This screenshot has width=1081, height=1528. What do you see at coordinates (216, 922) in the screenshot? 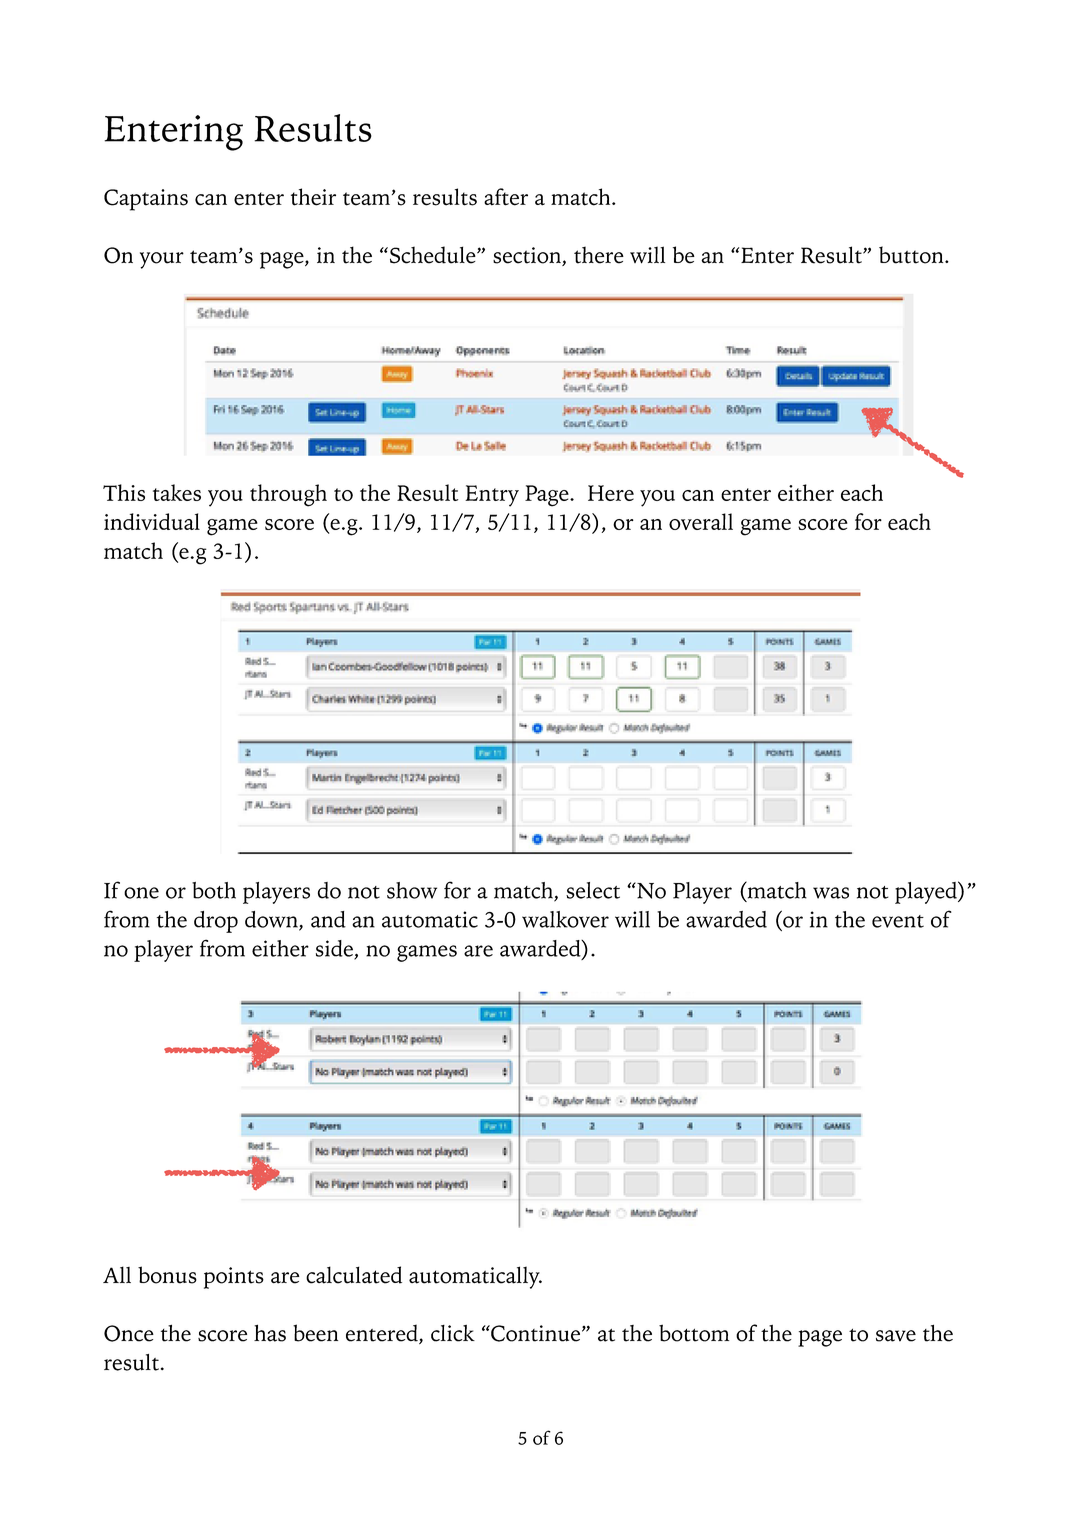
I see `drop` at bounding box center [216, 922].
